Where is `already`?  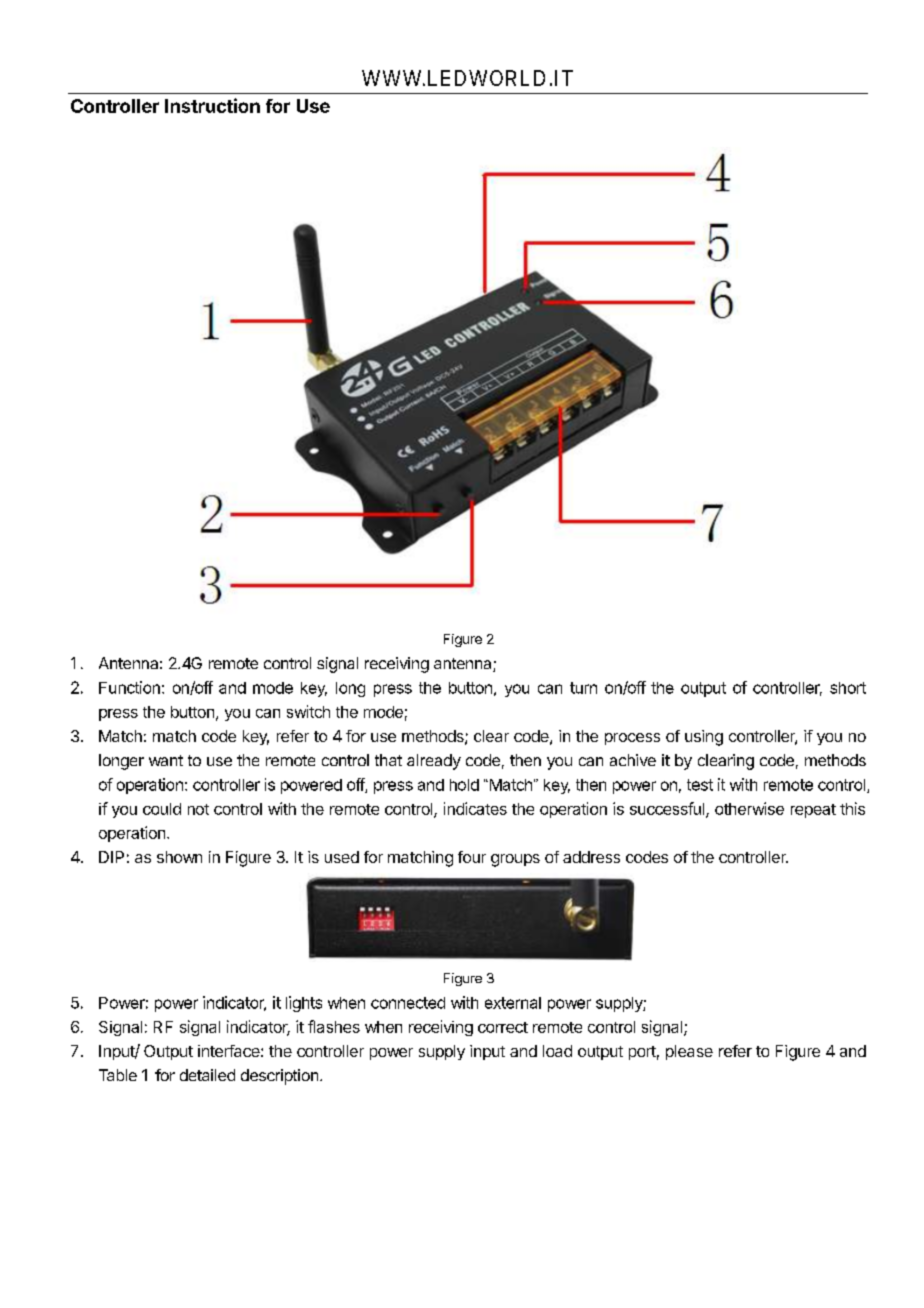 already is located at coordinates (434, 762).
